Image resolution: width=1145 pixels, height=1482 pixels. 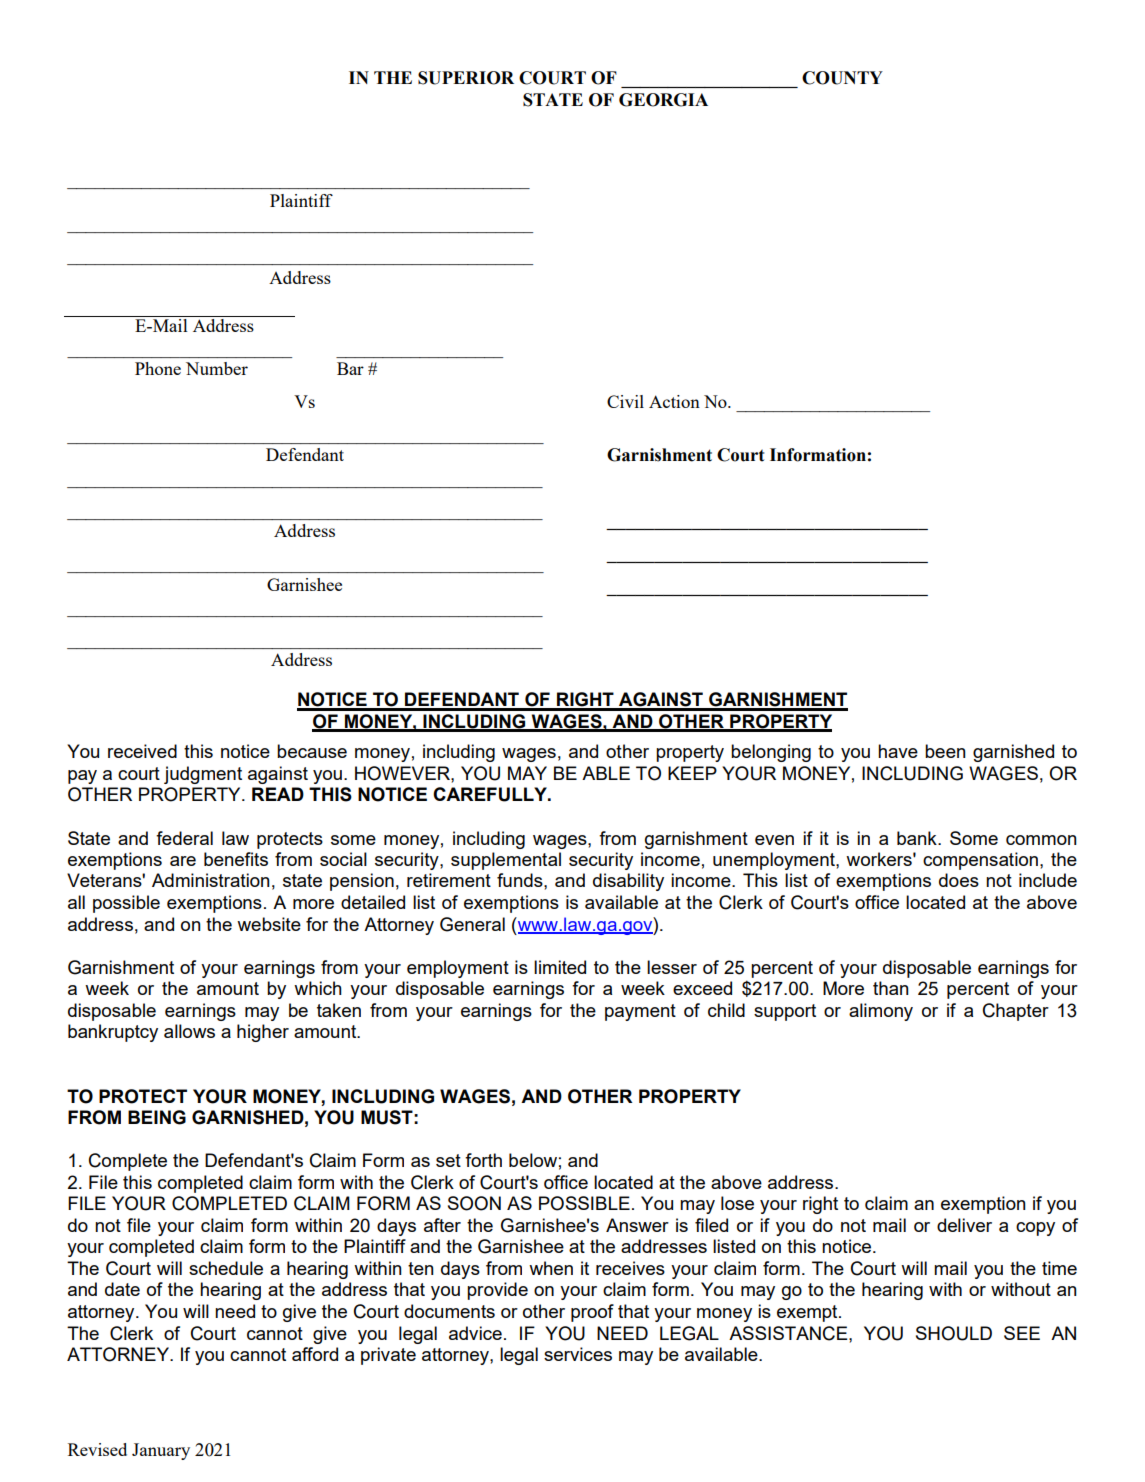 What do you see at coordinates (142, 751) in the screenshot?
I see `received` at bounding box center [142, 751].
